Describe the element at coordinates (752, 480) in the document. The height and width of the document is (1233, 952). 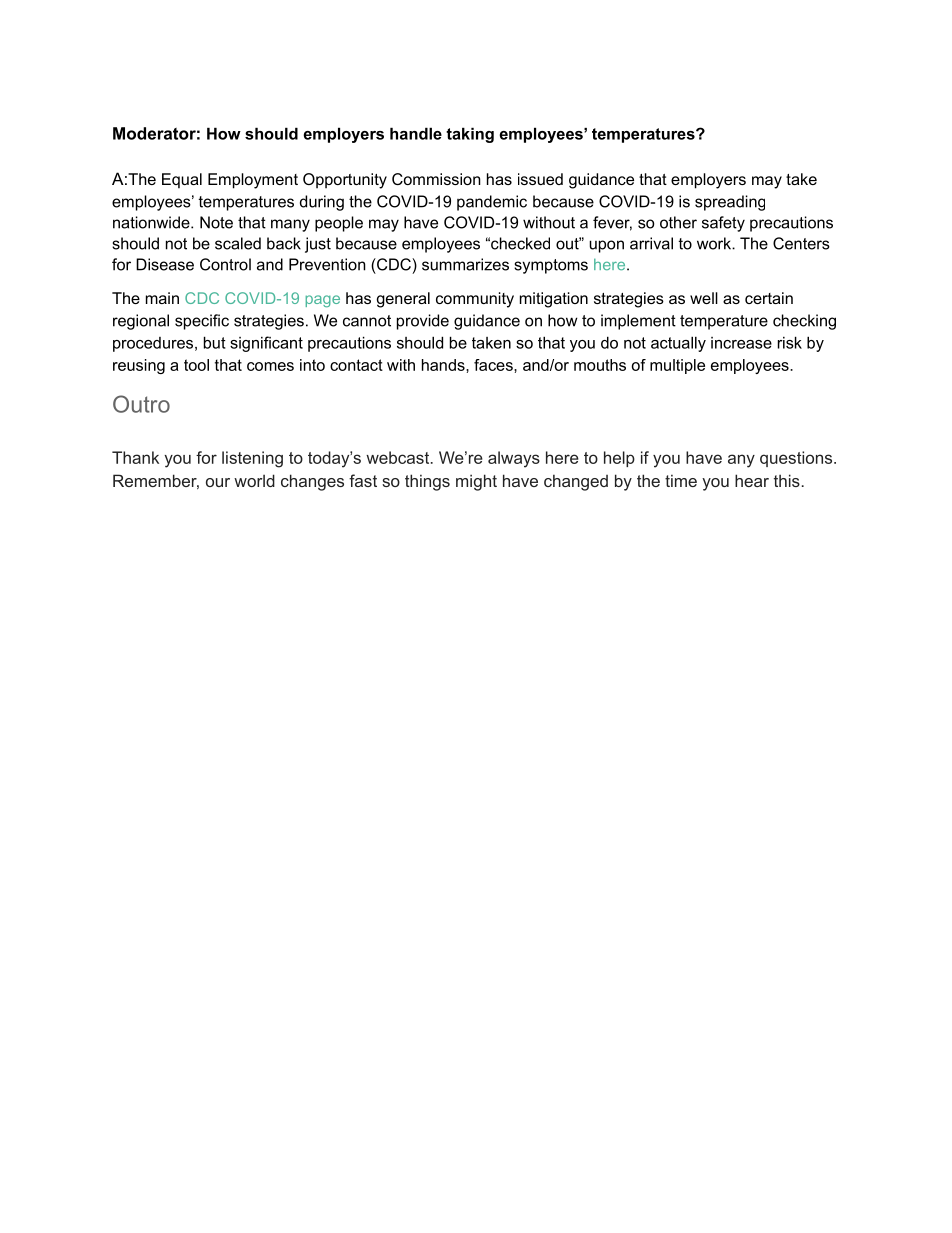
I see `hear` at that location.
